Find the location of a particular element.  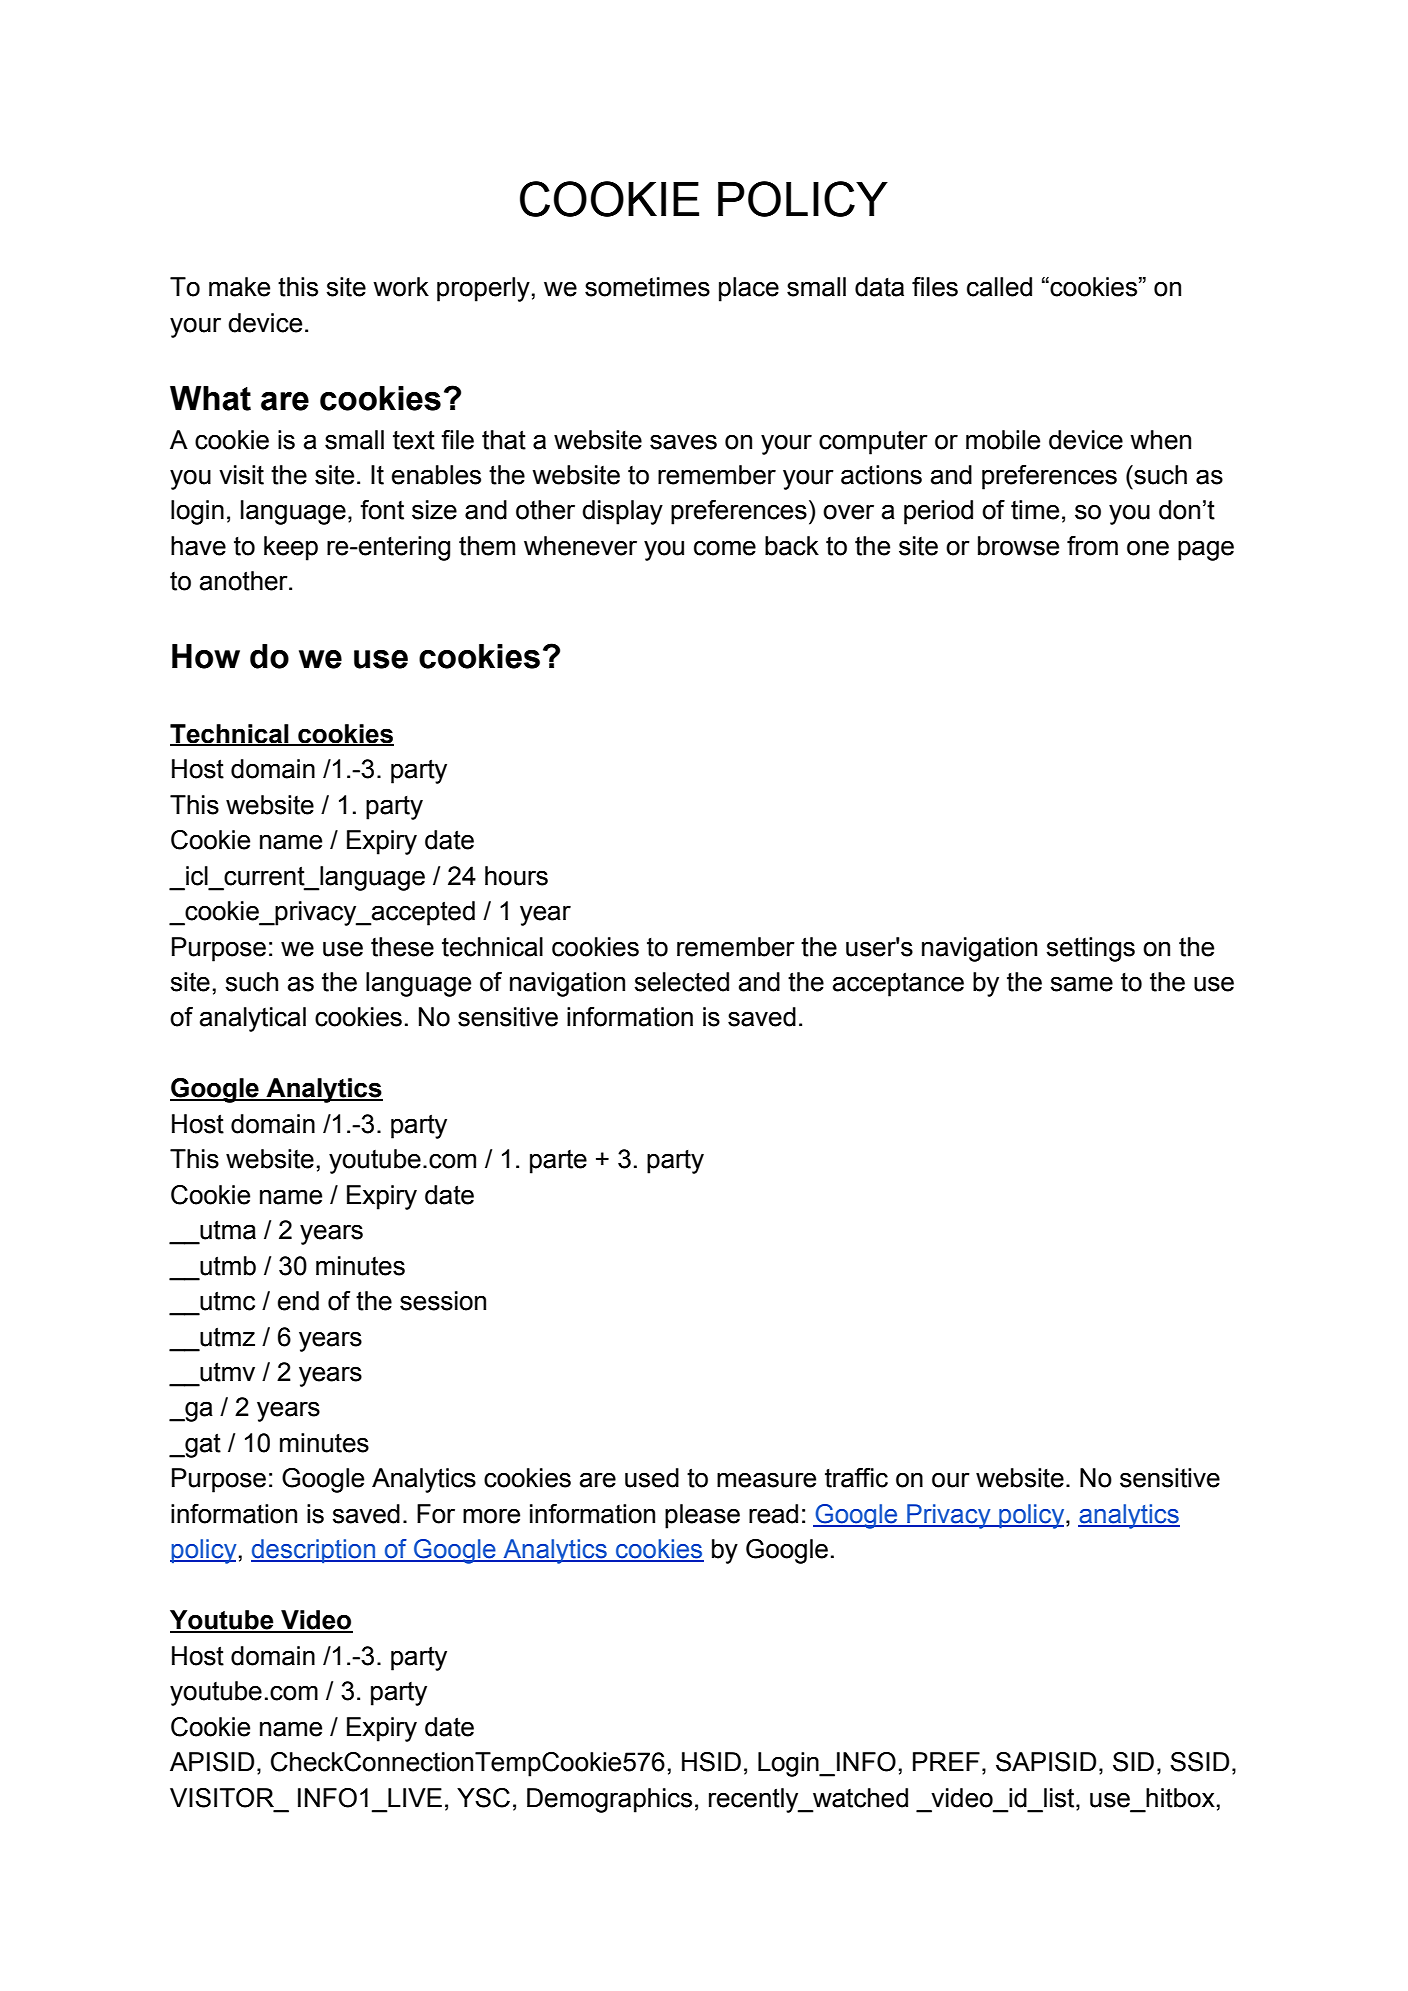

same is located at coordinates (1081, 984).
